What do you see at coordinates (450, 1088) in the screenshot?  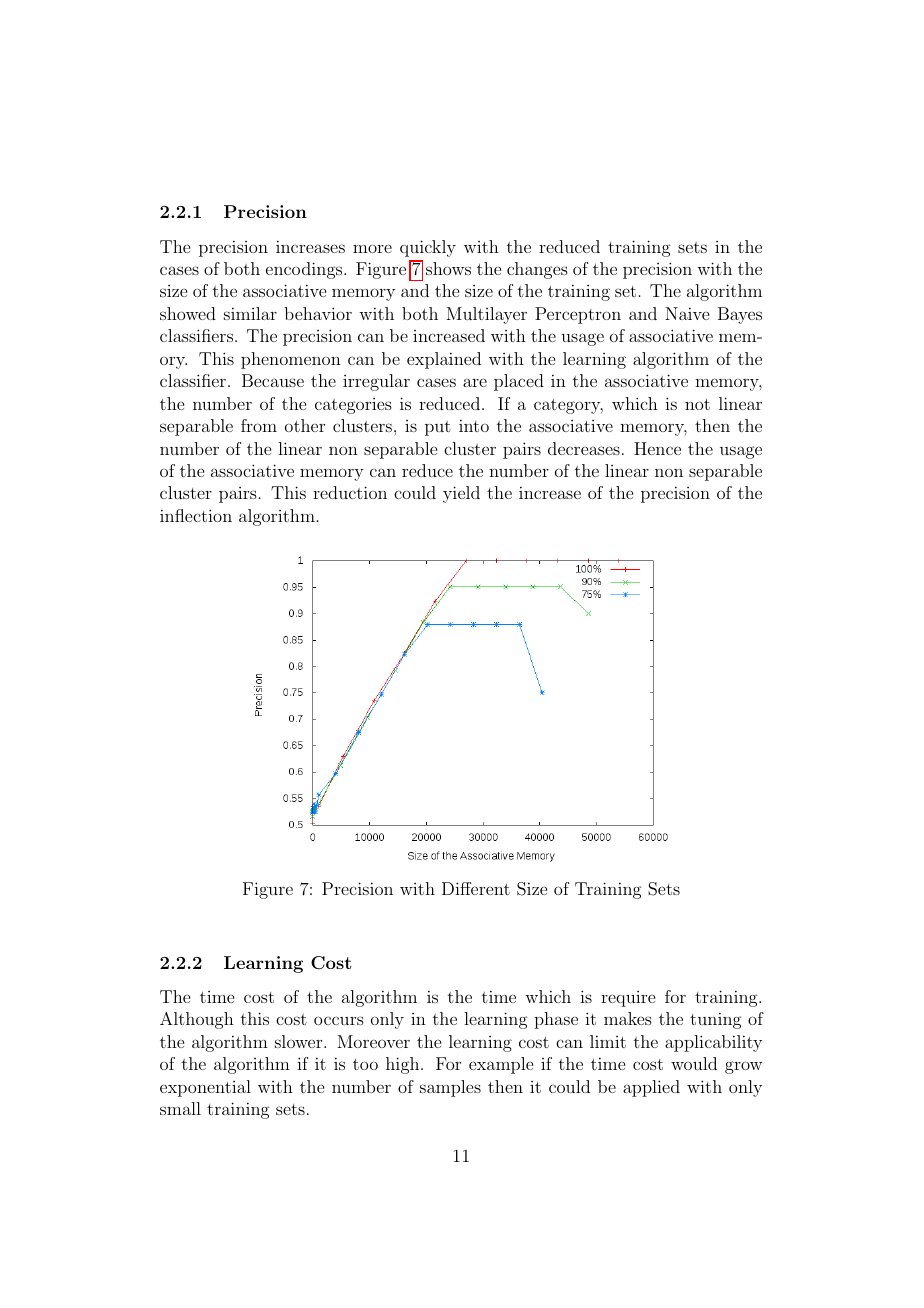 I see `samples` at bounding box center [450, 1088].
